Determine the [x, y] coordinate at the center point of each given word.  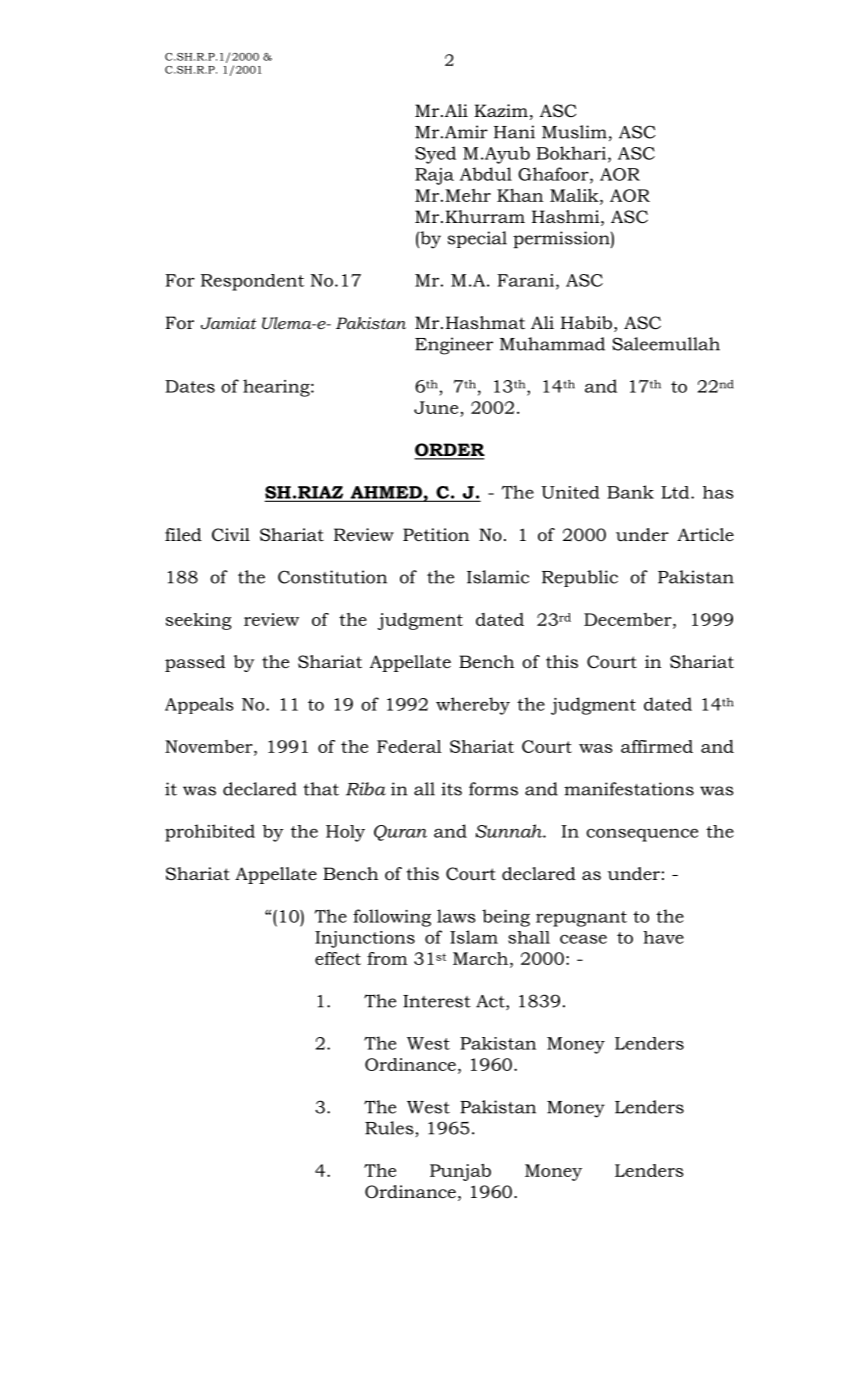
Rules [389, 1128]
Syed [435, 155]
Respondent [252, 282]
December [629, 619]
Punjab [460, 1172]
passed [195, 663]
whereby [473, 706]
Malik [575, 195]
